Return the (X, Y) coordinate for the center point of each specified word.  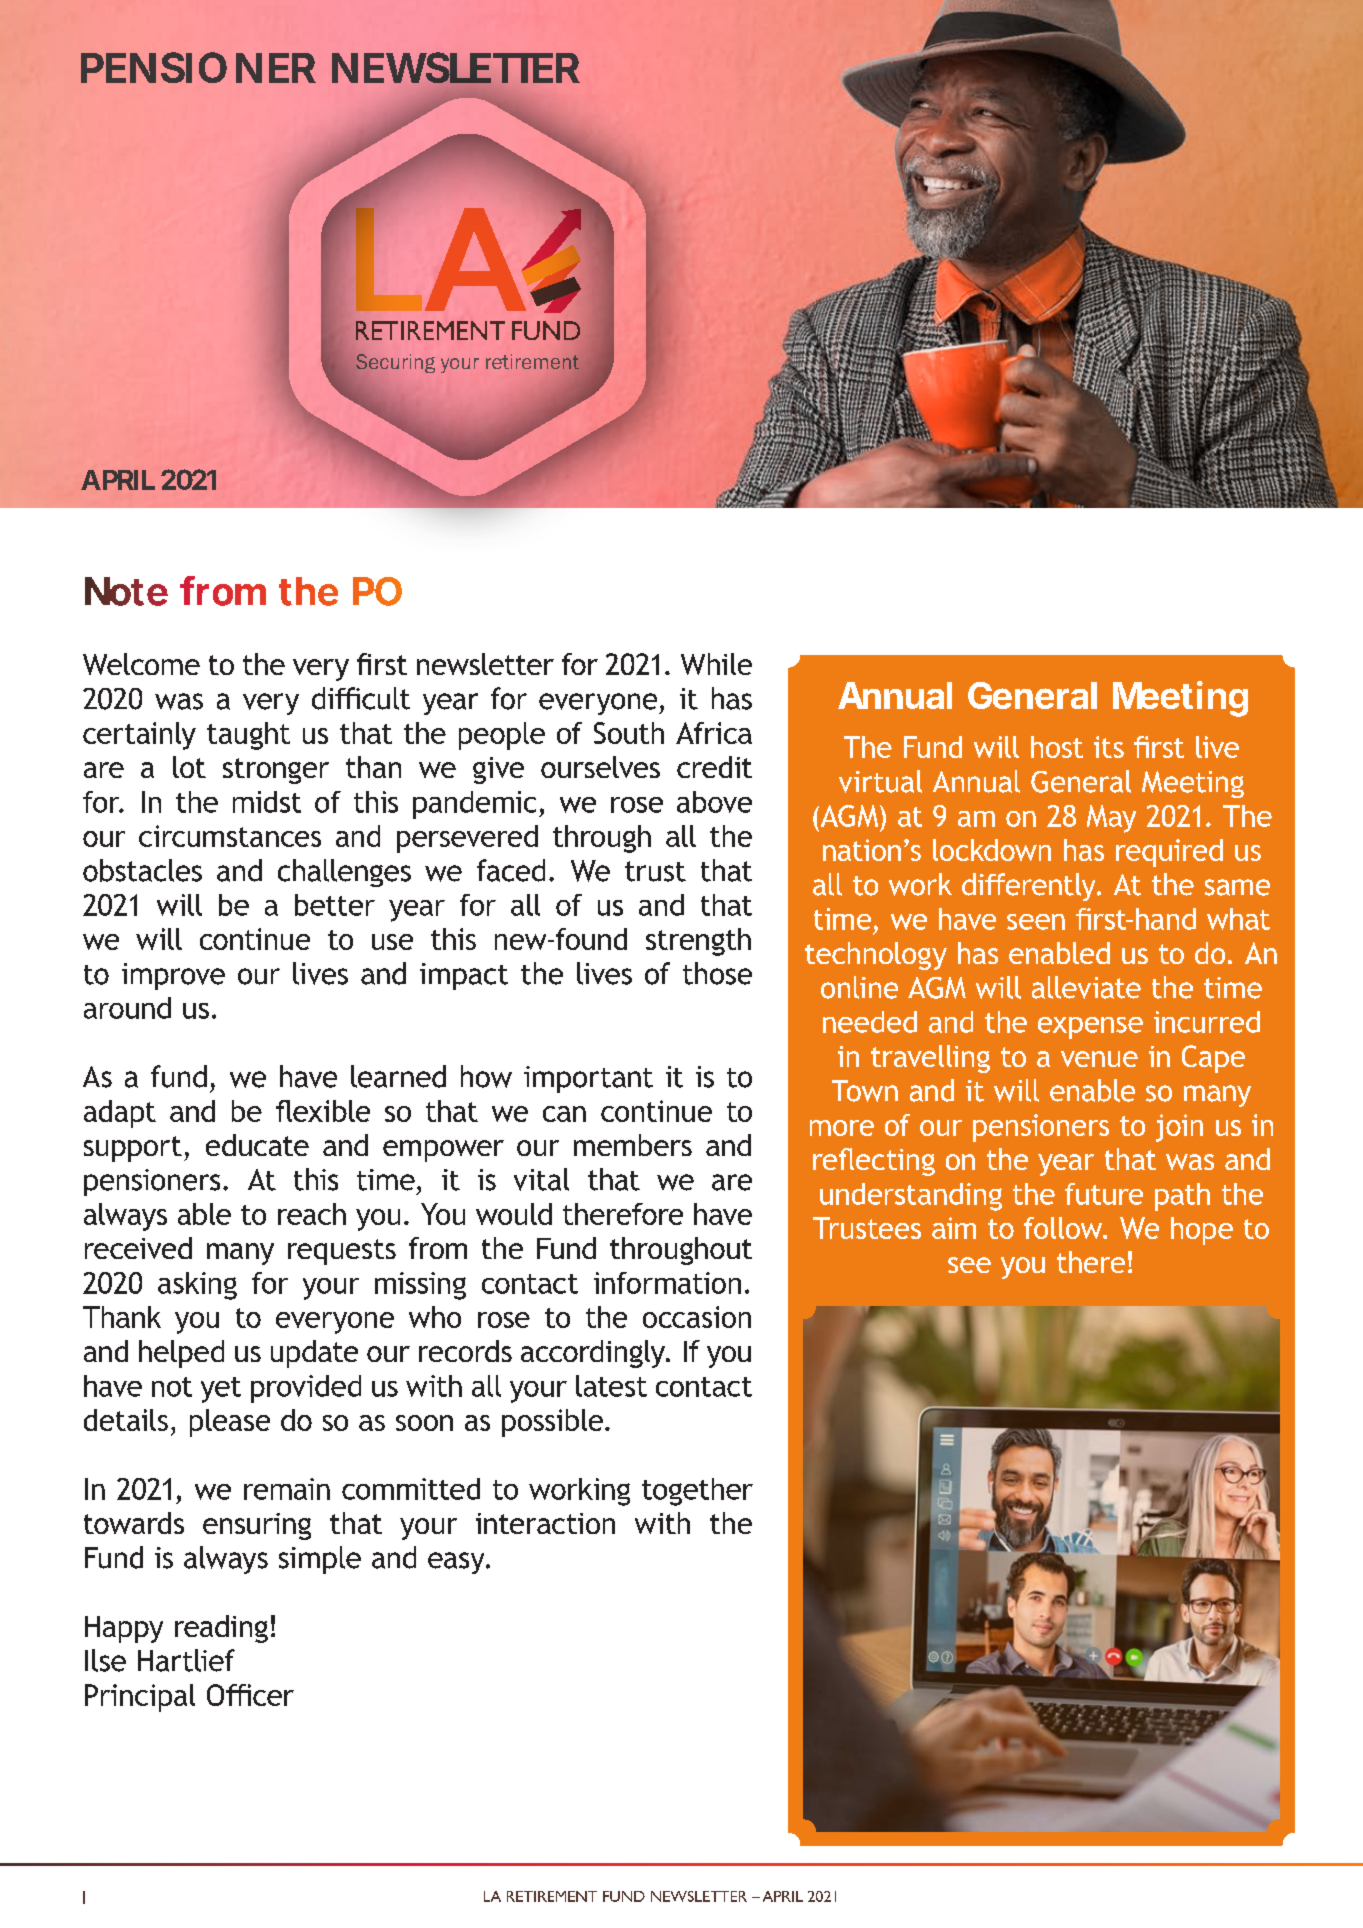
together (697, 1492)
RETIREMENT (552, 1896)
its (1109, 747)
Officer (250, 1695)
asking (197, 1286)
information (667, 1283)
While (716, 664)
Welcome (141, 664)
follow (1064, 1228)
